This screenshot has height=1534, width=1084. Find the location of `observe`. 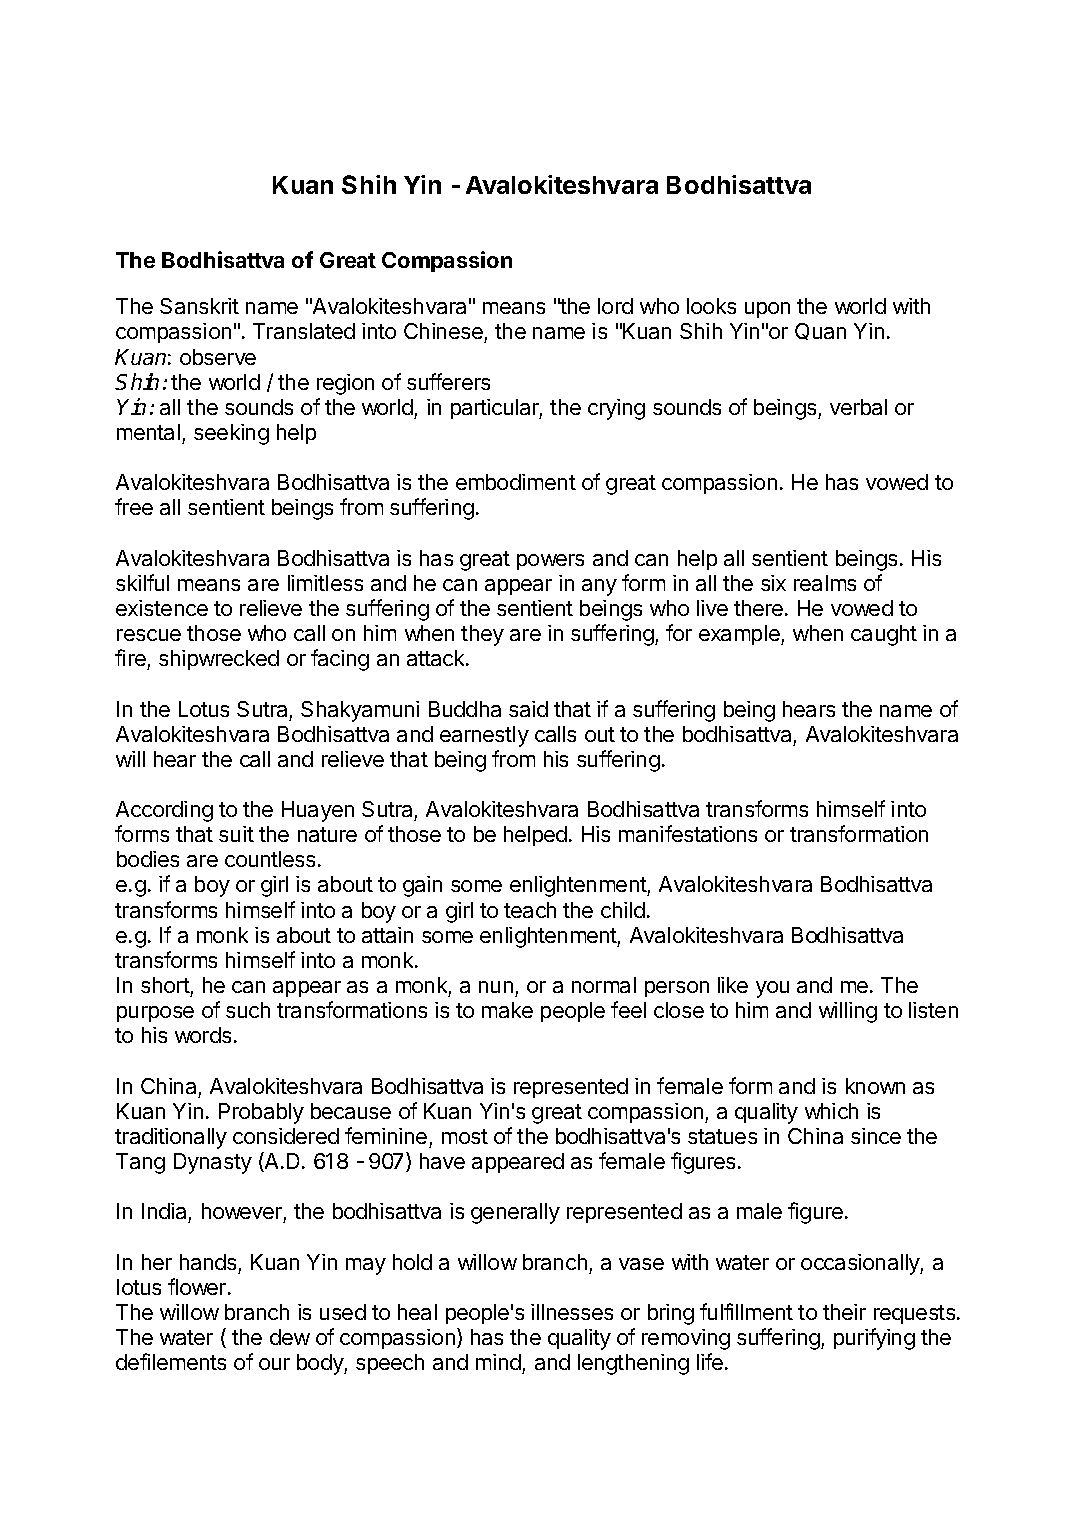

observe is located at coordinates (218, 357).
